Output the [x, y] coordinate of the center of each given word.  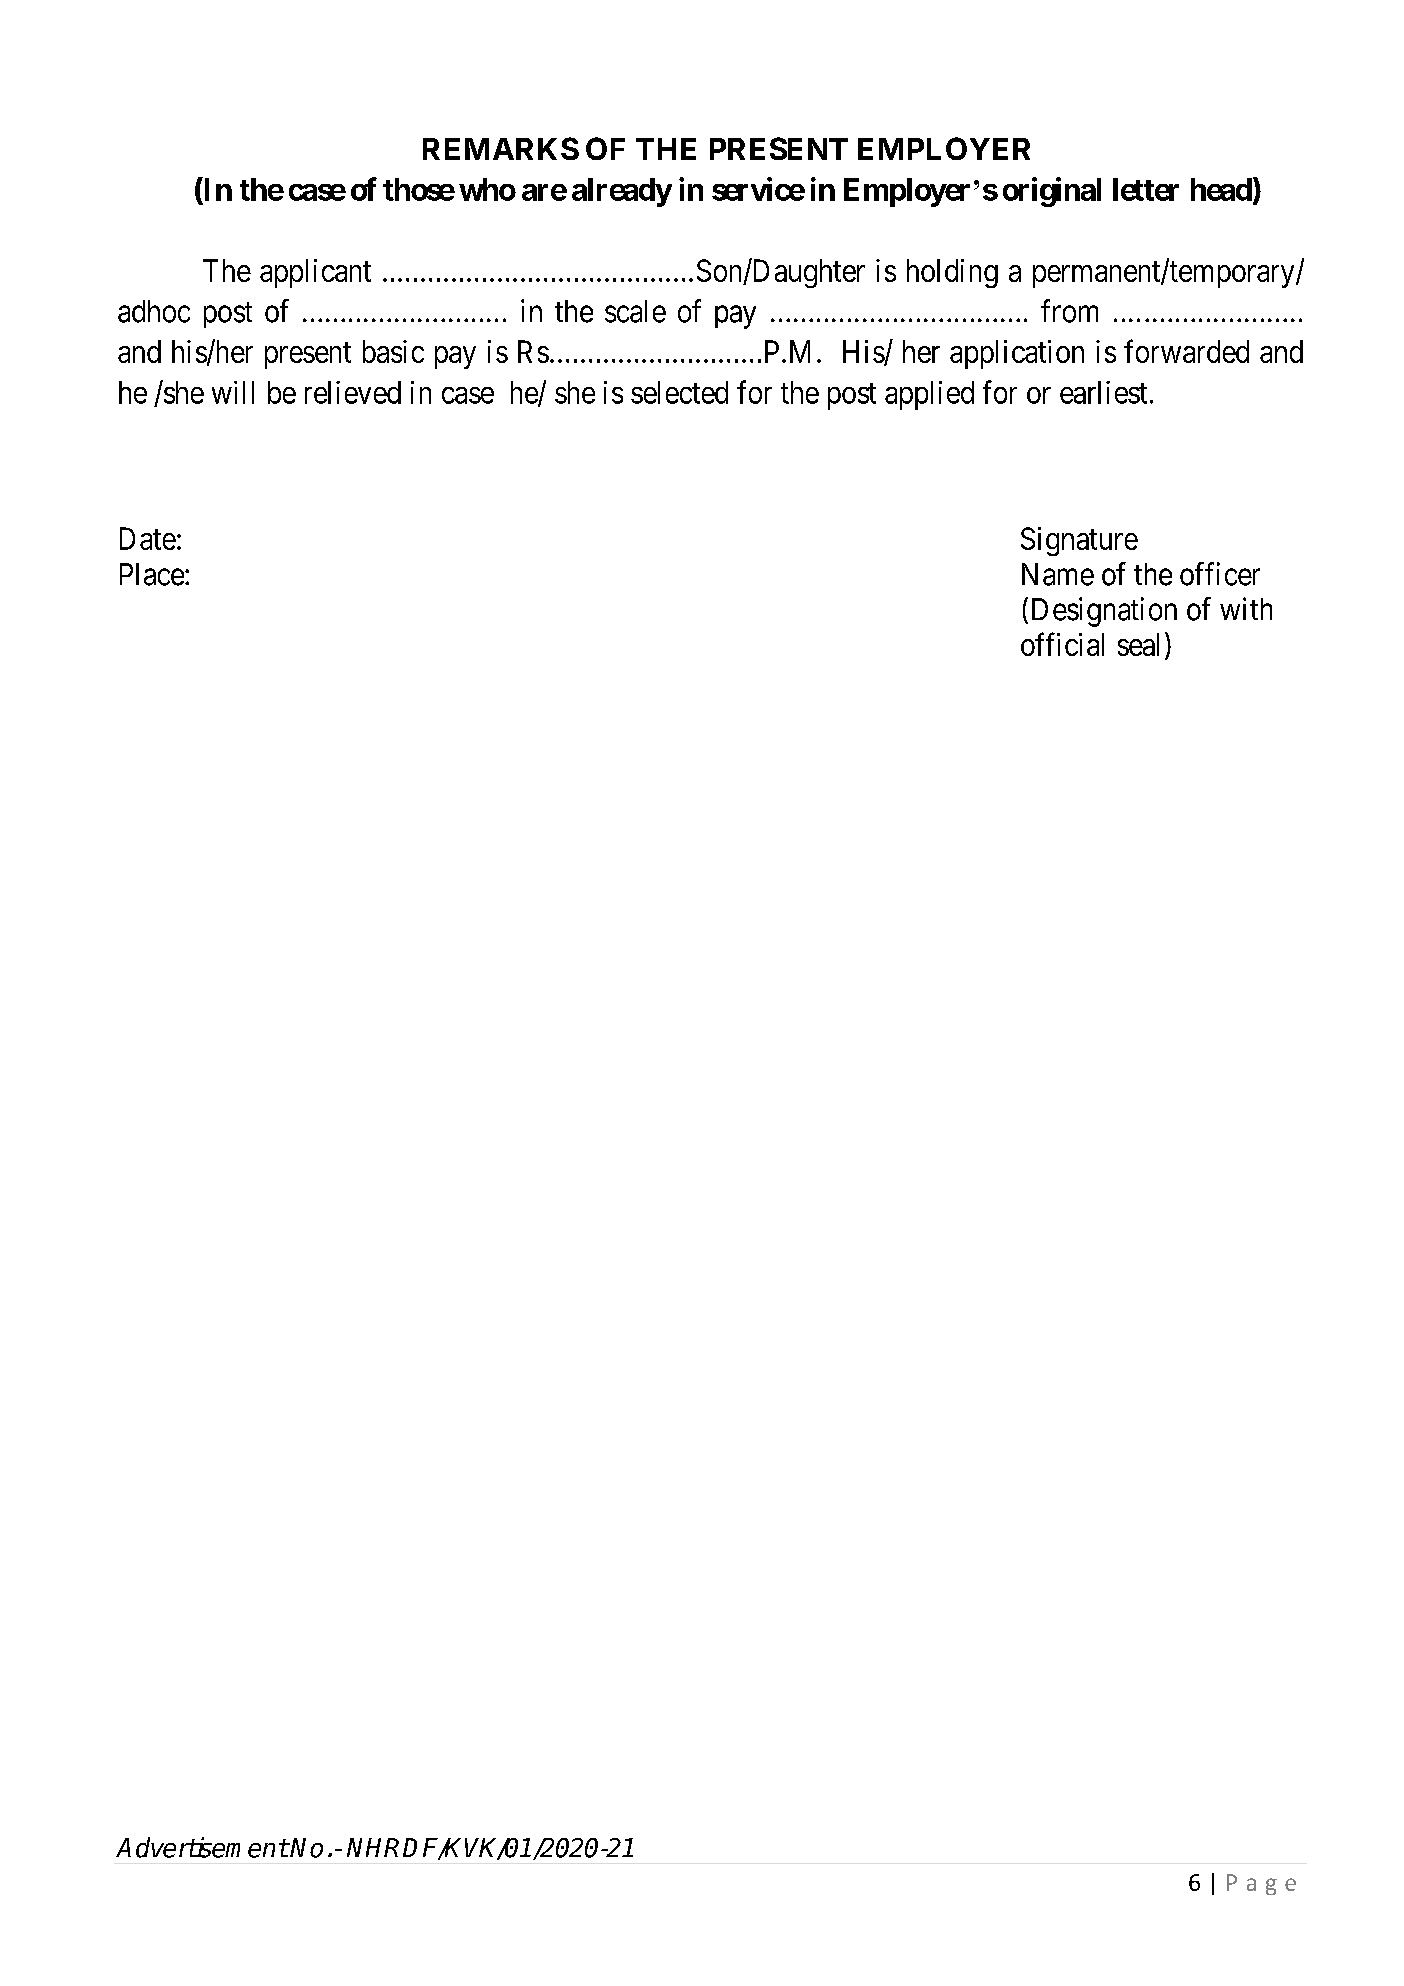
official [1062, 644]
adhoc [154, 311]
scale [635, 311]
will [233, 392]
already [622, 192]
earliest [1103, 392]
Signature [1079, 541]
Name [1058, 574]
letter [1146, 189]
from [1069, 311]
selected [679, 392]
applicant [315, 273]
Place [152, 574]
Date [148, 538]
